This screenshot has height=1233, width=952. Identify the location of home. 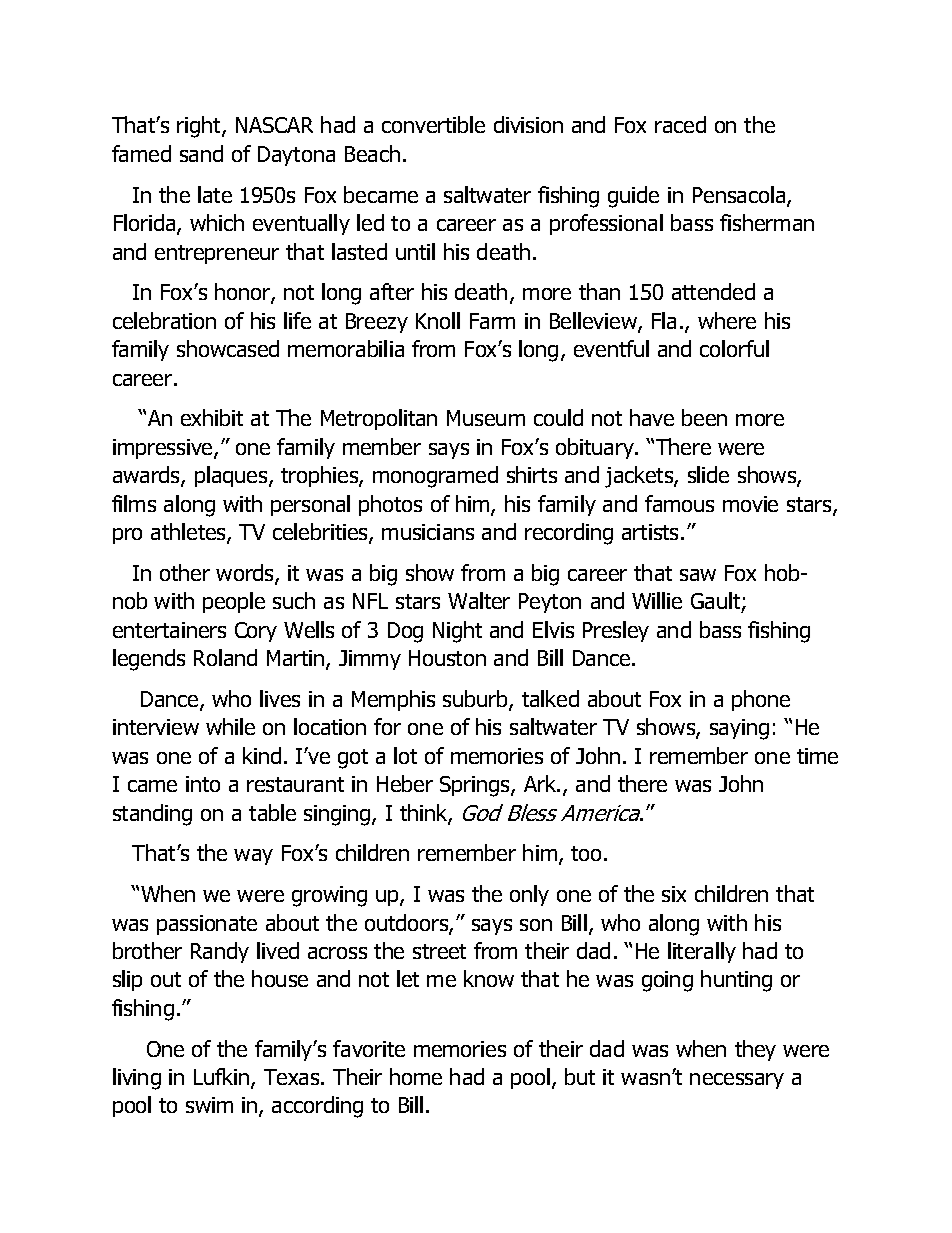
(416, 1076).
